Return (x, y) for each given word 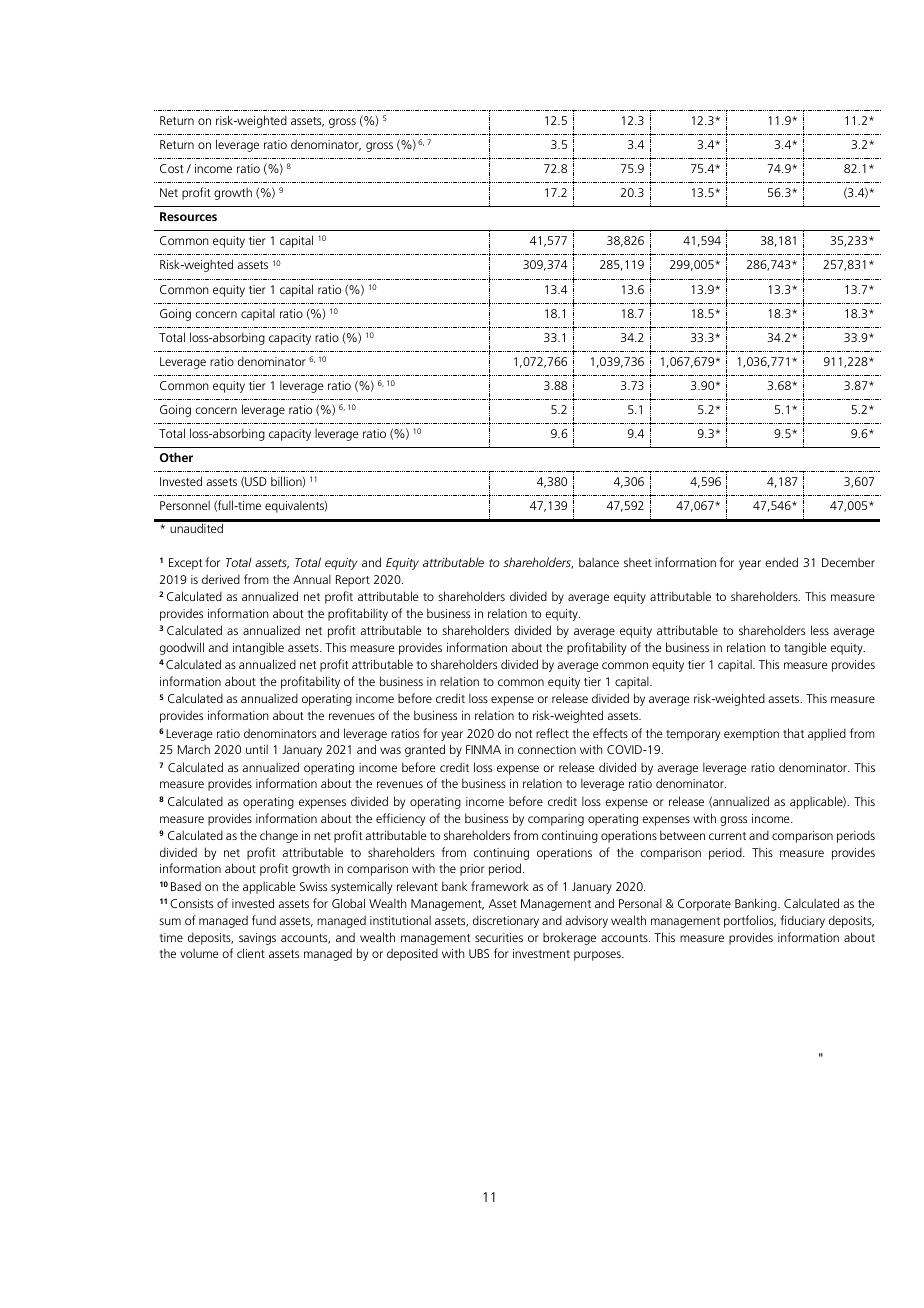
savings (257, 939)
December (848, 562)
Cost (172, 168)
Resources (188, 216)
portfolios (750, 921)
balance (599, 562)
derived (221, 579)
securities (499, 937)
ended (782, 562)
